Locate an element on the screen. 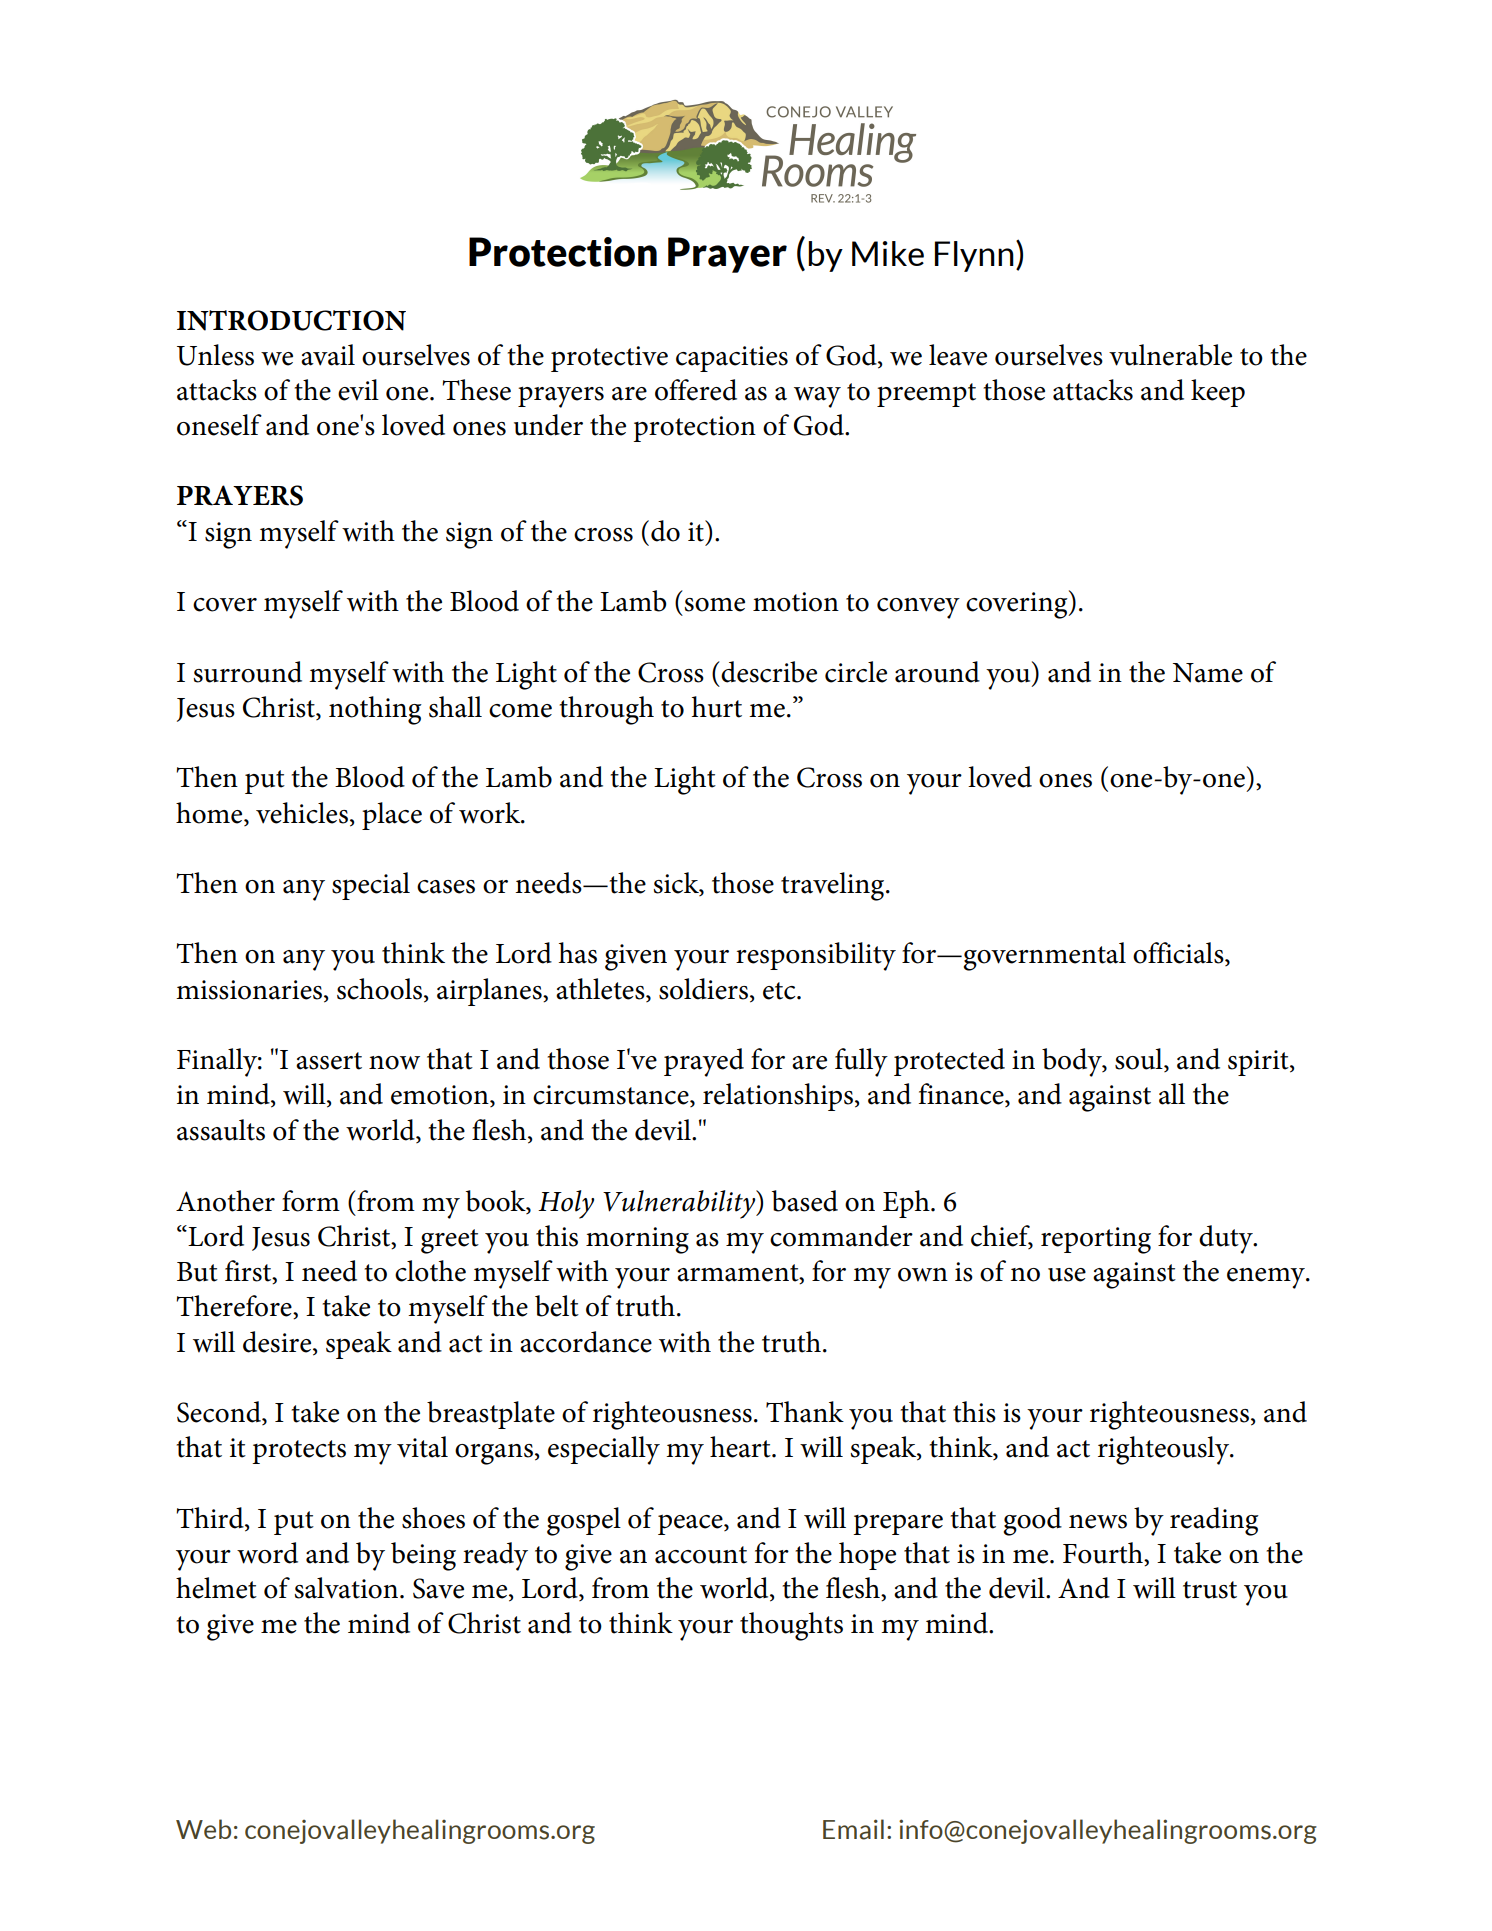 The width and height of the screenshot is (1492, 1931). capacities is located at coordinates (732, 359).
